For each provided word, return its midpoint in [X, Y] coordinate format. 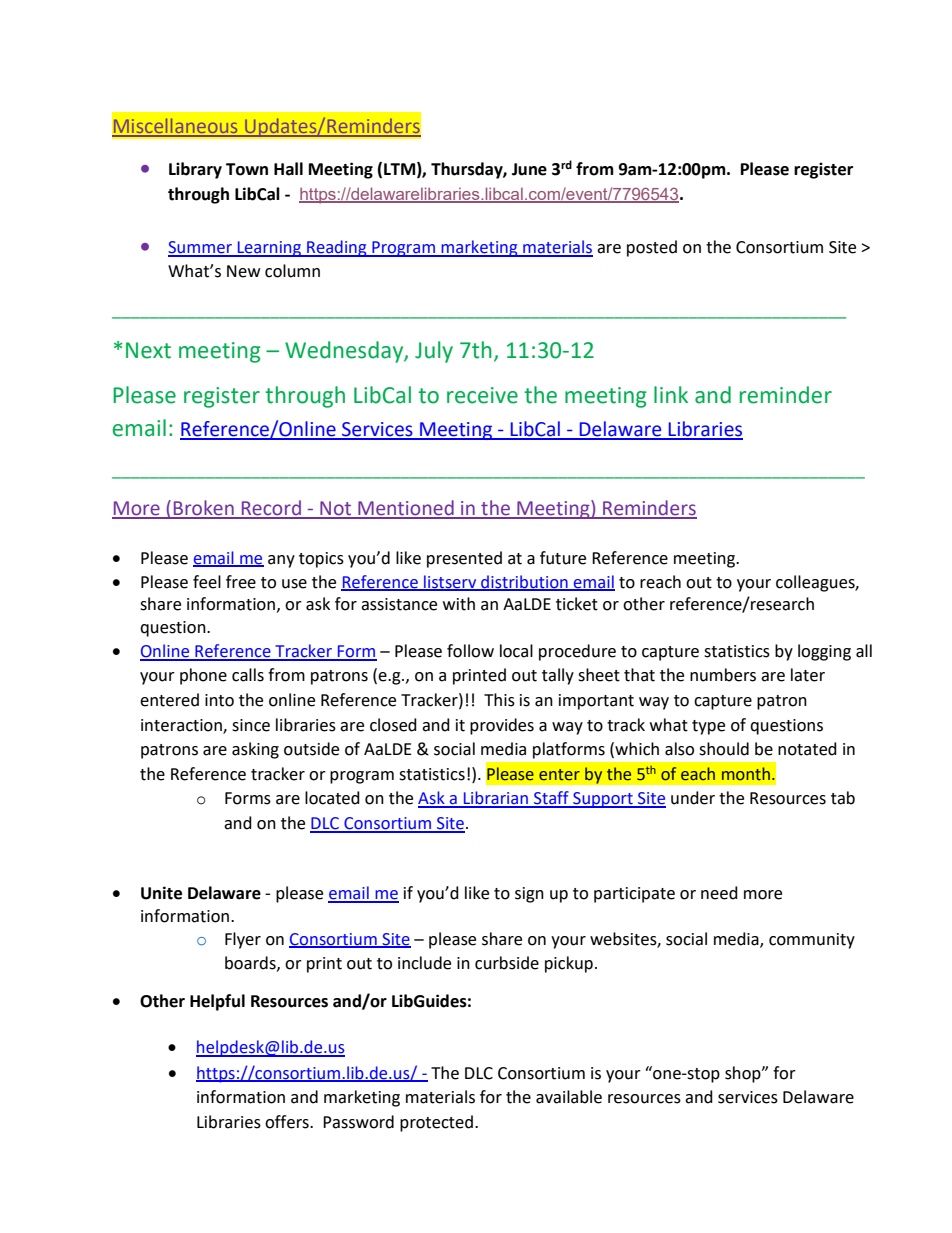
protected [436, 1123]
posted [652, 248]
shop [744, 1074]
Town [247, 169]
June [529, 169]
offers [288, 1122]
